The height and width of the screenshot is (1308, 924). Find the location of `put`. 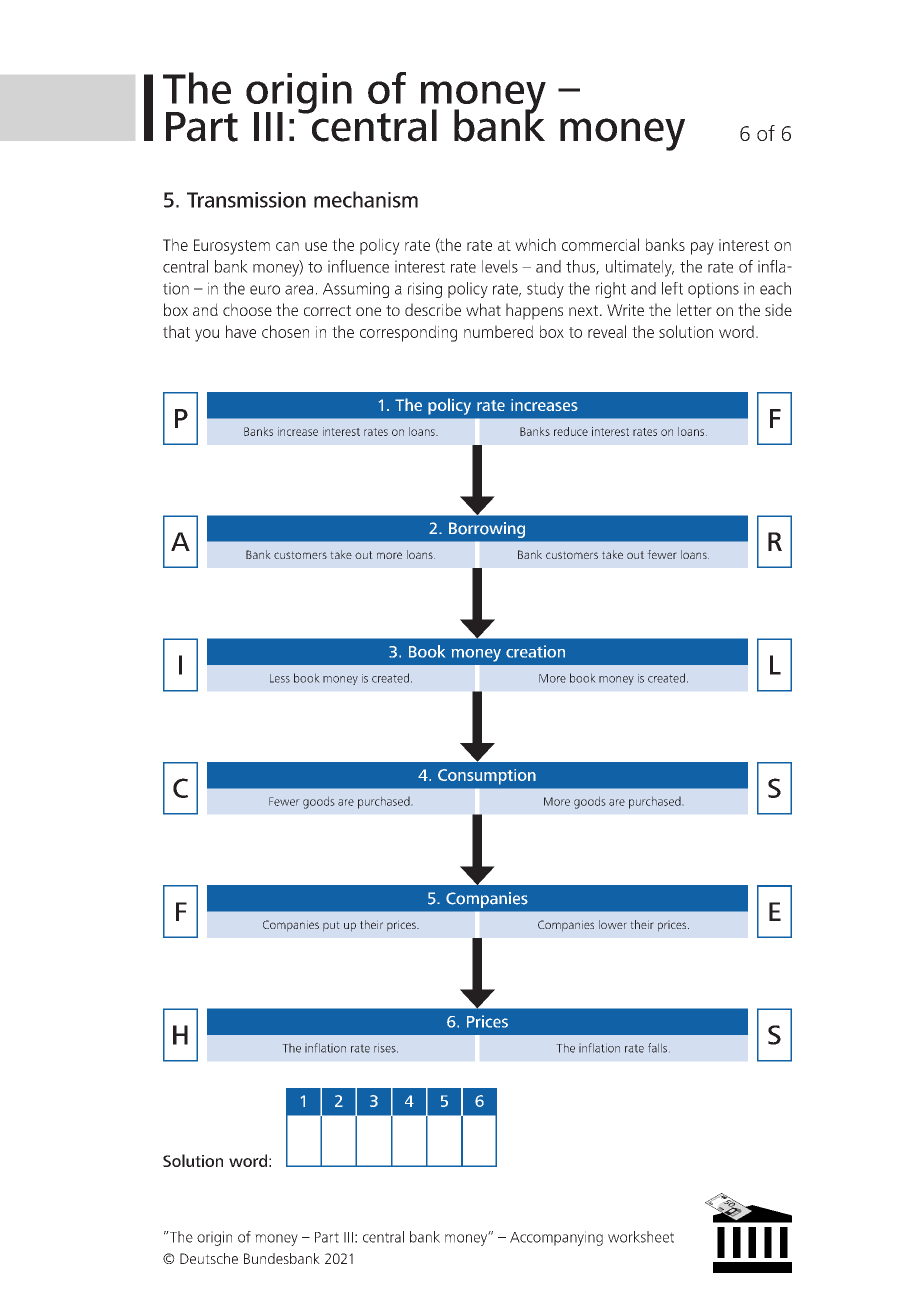

put is located at coordinates (331, 926).
